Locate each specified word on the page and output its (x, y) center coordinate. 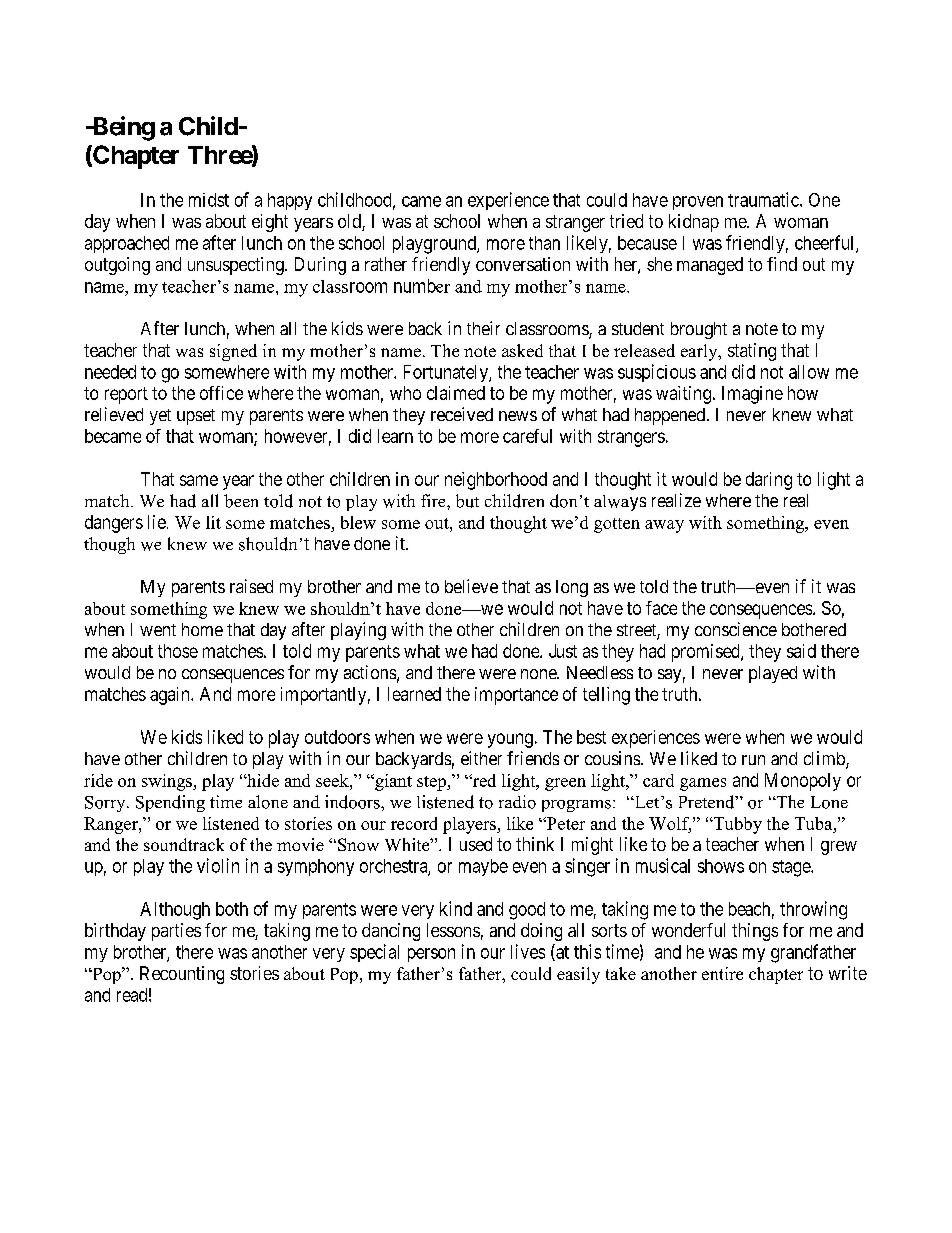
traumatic (764, 199)
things (755, 932)
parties (176, 932)
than (544, 243)
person (431, 955)
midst (209, 200)
